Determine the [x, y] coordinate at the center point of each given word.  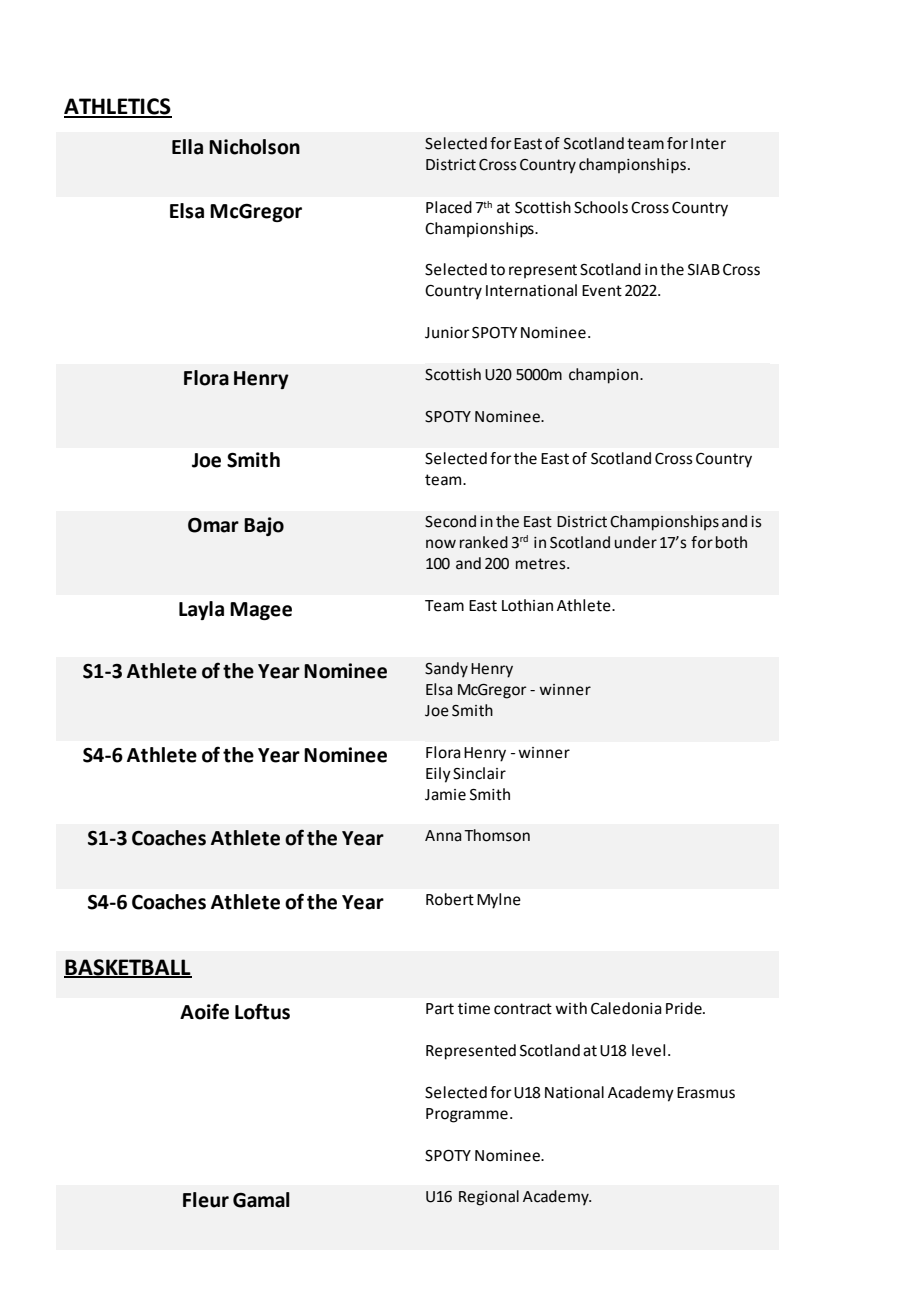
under [636, 542]
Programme [467, 1115]
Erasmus [706, 1093]
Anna [443, 836]
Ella [187, 147]
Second [450, 521]
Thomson [497, 835]
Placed [449, 207]
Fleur [206, 1200]
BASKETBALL [128, 968]
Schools [601, 207]
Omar [213, 525]
